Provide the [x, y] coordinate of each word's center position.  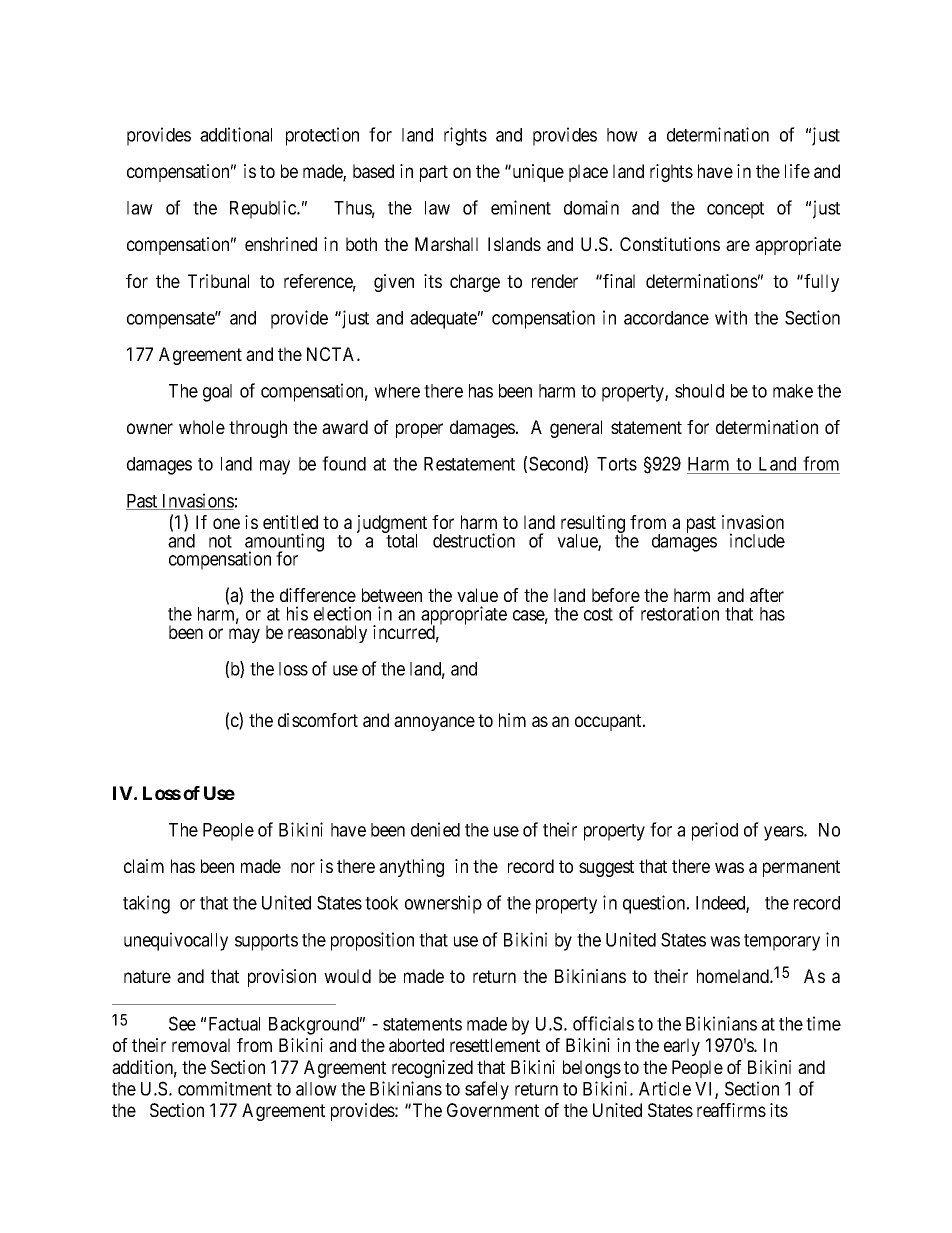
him [512, 720]
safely [487, 1090]
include [757, 540]
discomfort [318, 720]
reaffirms [731, 1110]
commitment [225, 1088]
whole [202, 427]
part [434, 173]
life [797, 171]
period [715, 831]
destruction [474, 540]
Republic [264, 209]
